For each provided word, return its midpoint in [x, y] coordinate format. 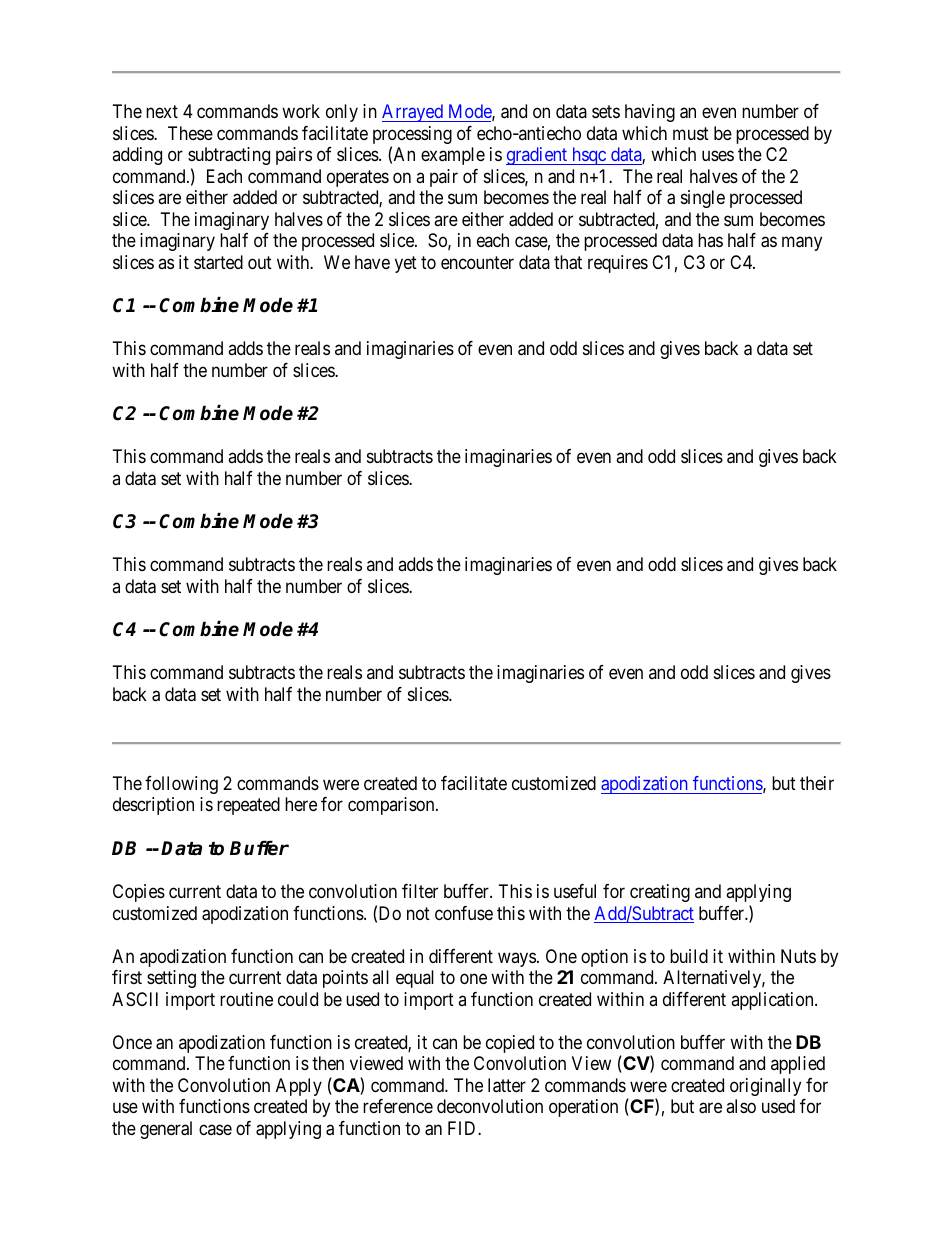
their [817, 783]
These [190, 133]
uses [718, 156]
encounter [477, 262]
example [453, 156]
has [710, 240]
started [218, 262]
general [166, 1130]
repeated [248, 806]
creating [660, 893]
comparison [392, 806]
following [181, 785]
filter [420, 891]
